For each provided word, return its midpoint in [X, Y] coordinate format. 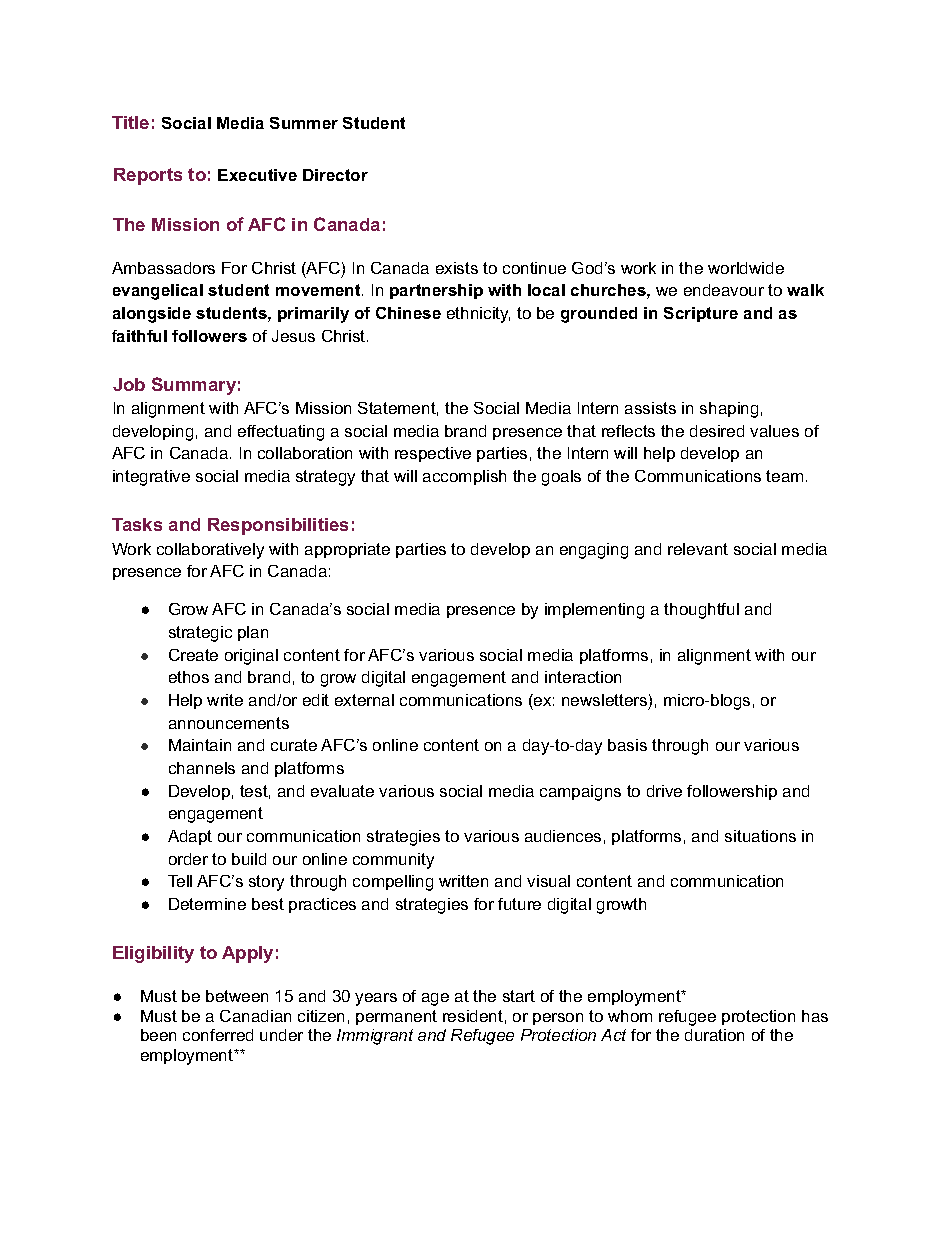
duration [714, 1035]
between [237, 996]
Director [335, 175]
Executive [257, 175]
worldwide [746, 268]
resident [473, 1016]
